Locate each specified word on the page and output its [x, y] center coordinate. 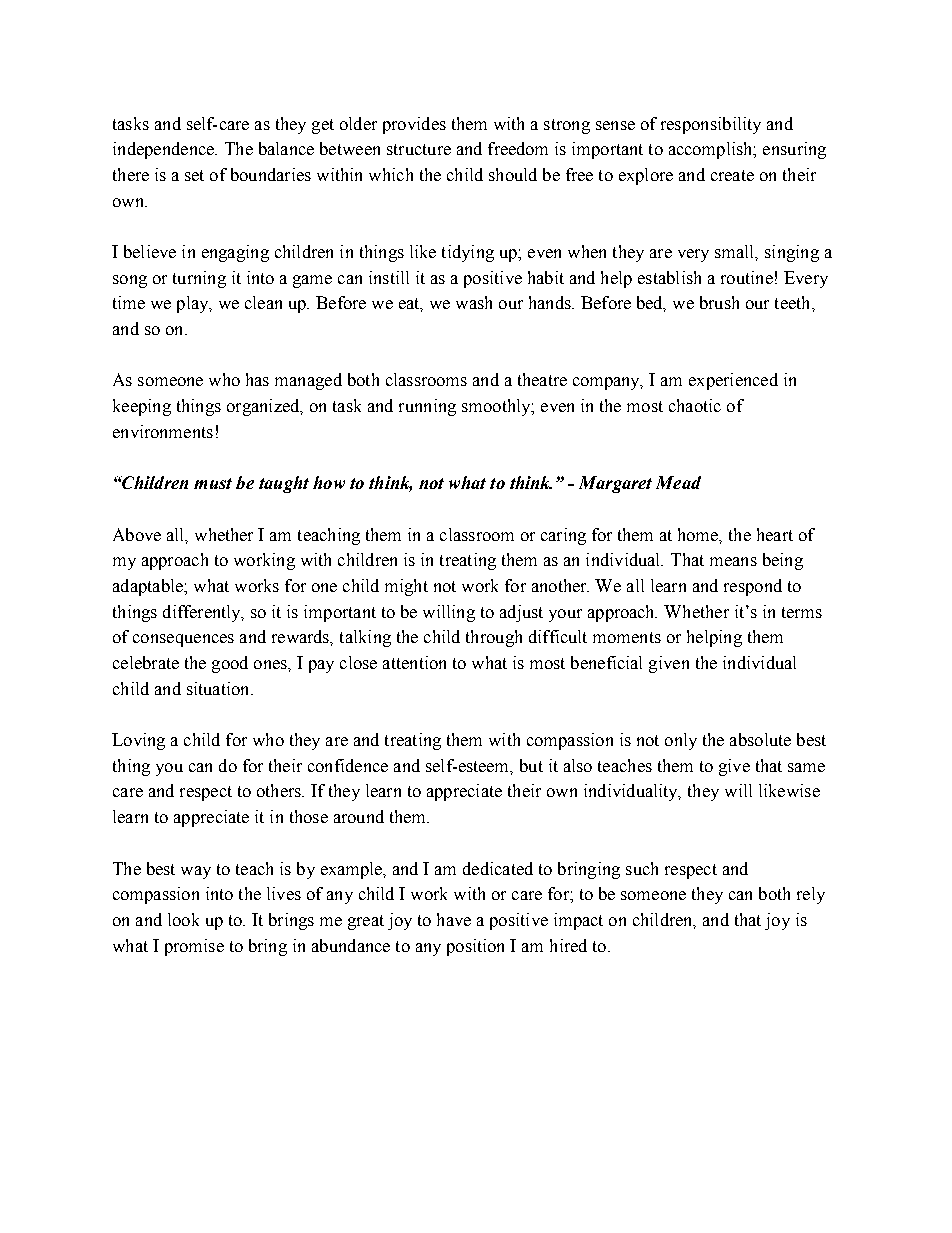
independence [164, 150]
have [454, 919]
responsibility [711, 125]
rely [811, 895]
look [183, 919]
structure [419, 149]
